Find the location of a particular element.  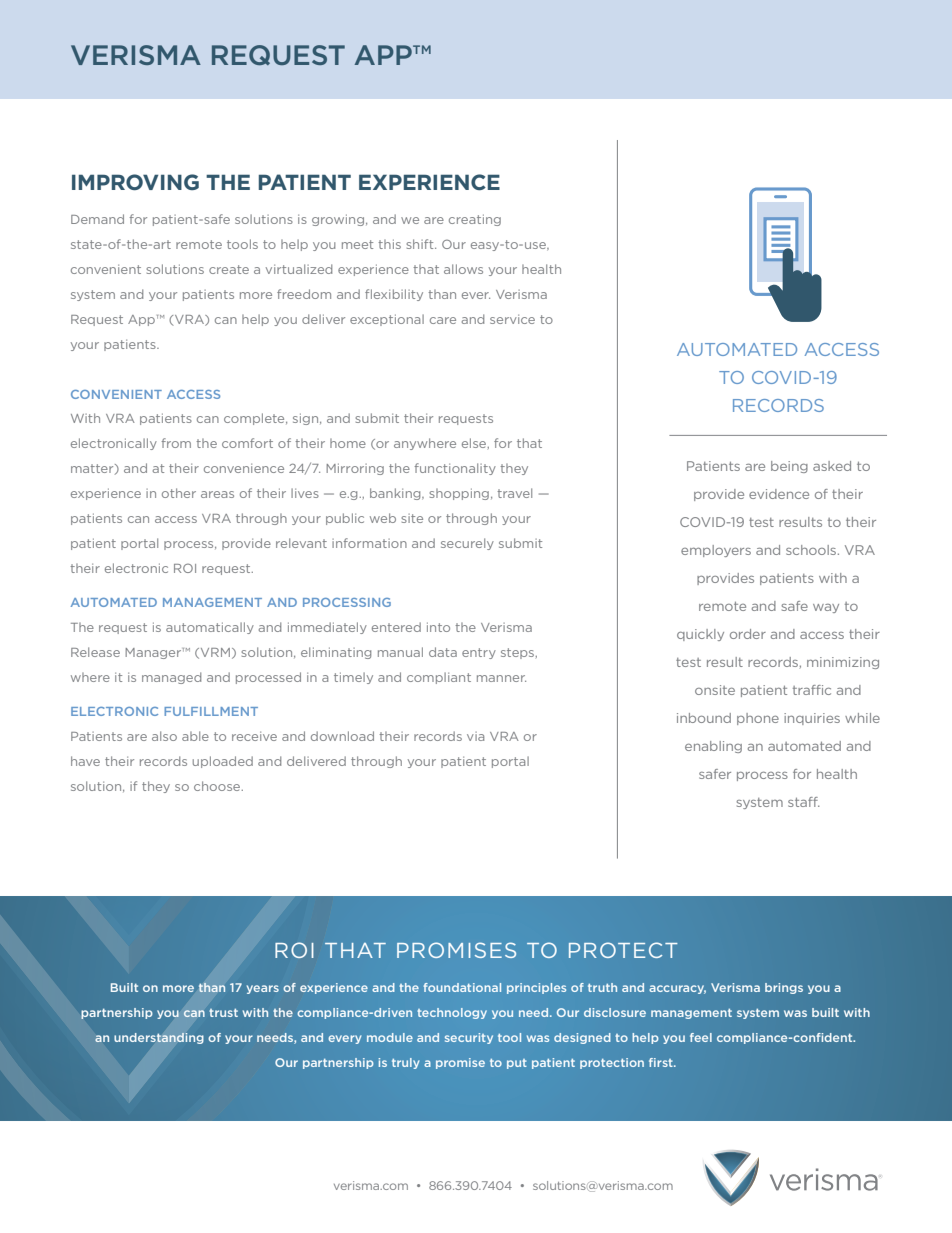

FULFILLMENT is located at coordinates (211, 711).
